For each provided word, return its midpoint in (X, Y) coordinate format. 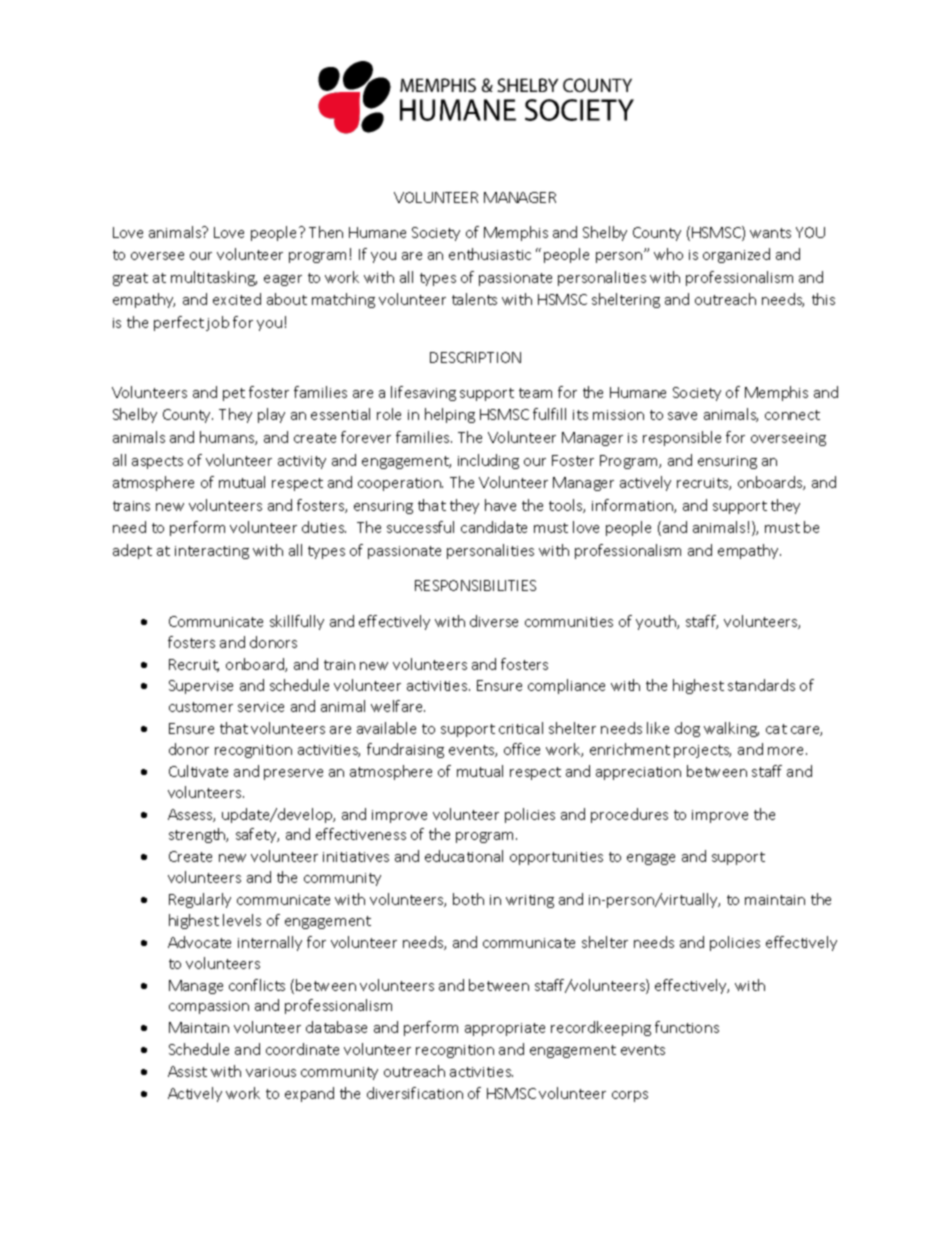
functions (687, 1027)
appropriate (505, 1029)
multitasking (214, 278)
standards (761, 685)
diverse (494, 621)
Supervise (201, 687)
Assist (187, 1071)
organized (736, 255)
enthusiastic (490, 254)
